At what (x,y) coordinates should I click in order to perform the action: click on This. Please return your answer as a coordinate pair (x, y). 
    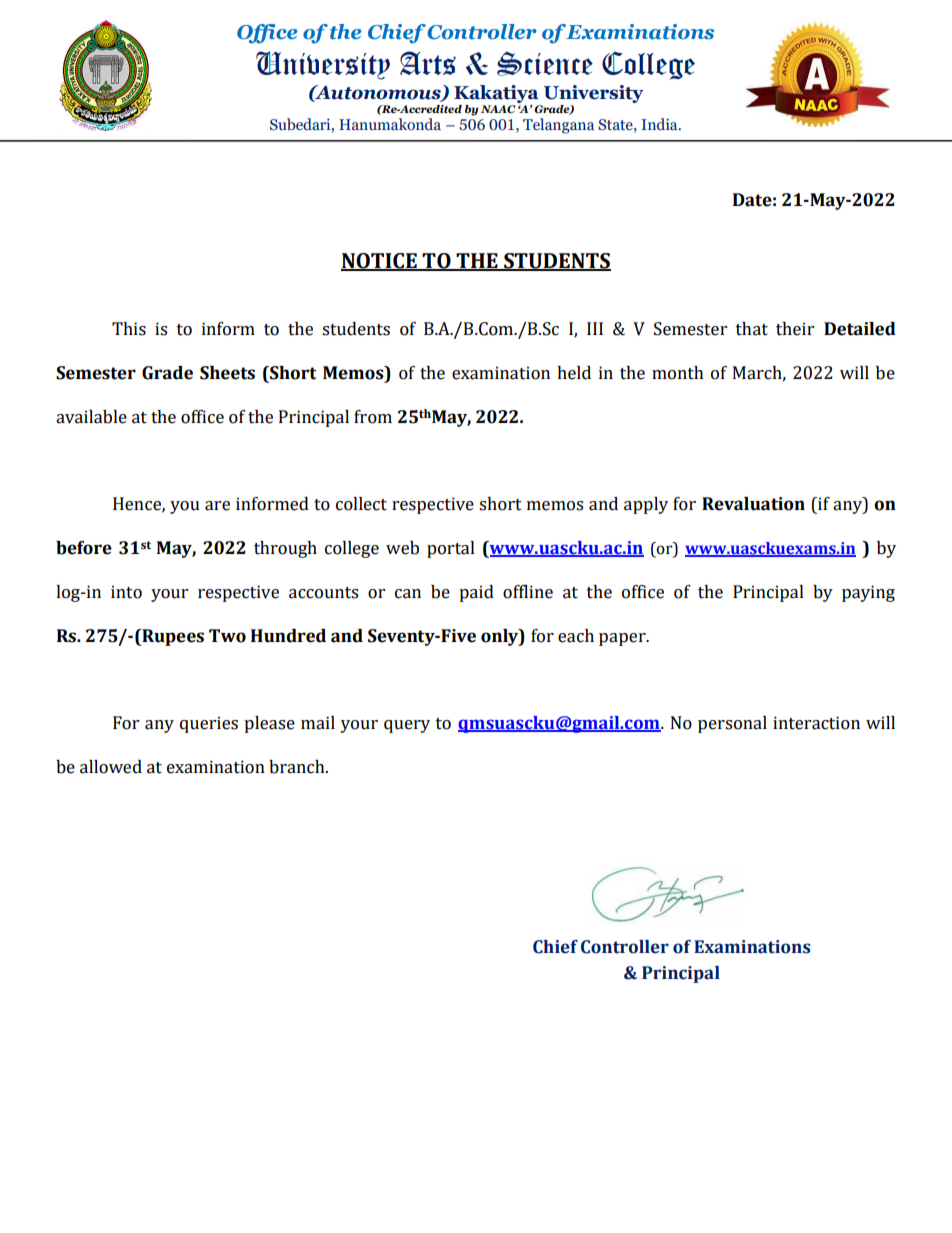
    Looking at the image, I should click on (129, 329).
